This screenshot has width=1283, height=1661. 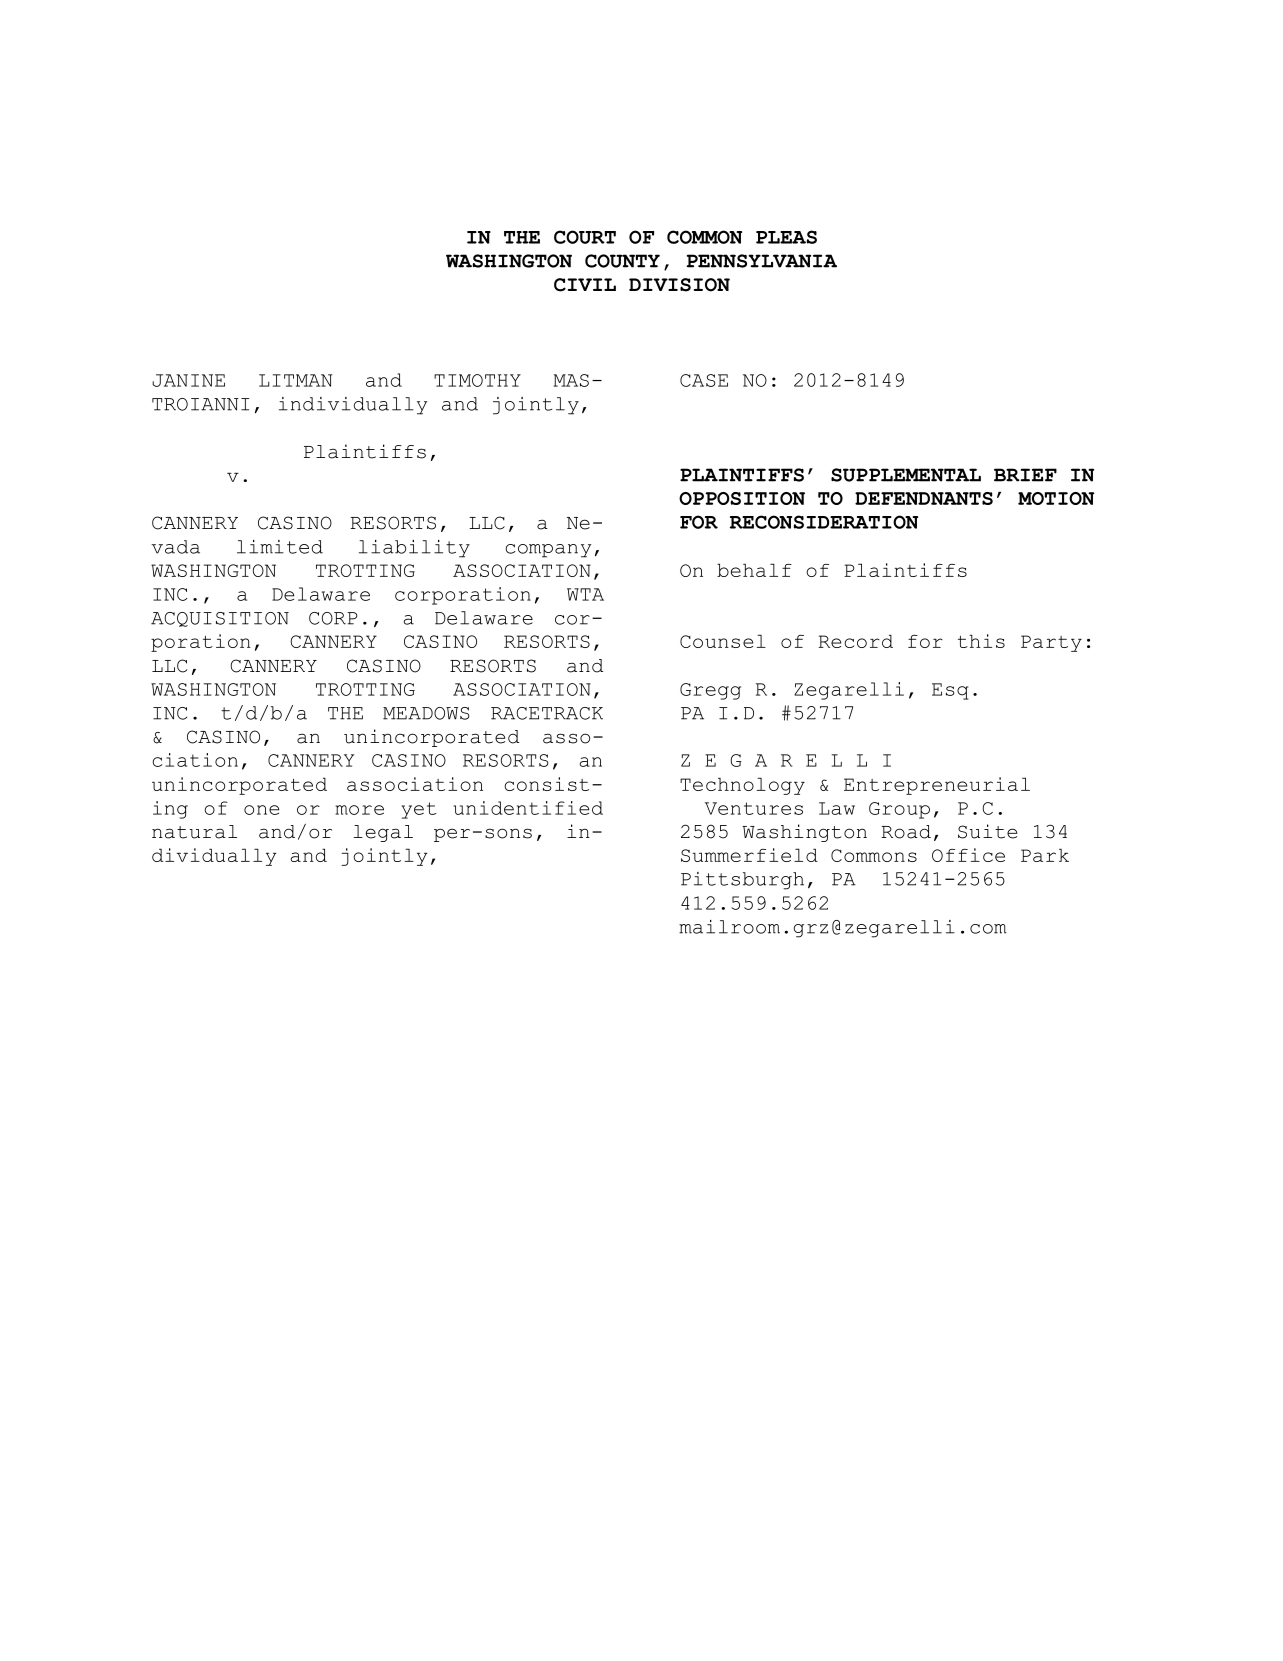 What do you see at coordinates (622, 261) in the screenshot?
I see `COUNTY` at bounding box center [622, 261].
